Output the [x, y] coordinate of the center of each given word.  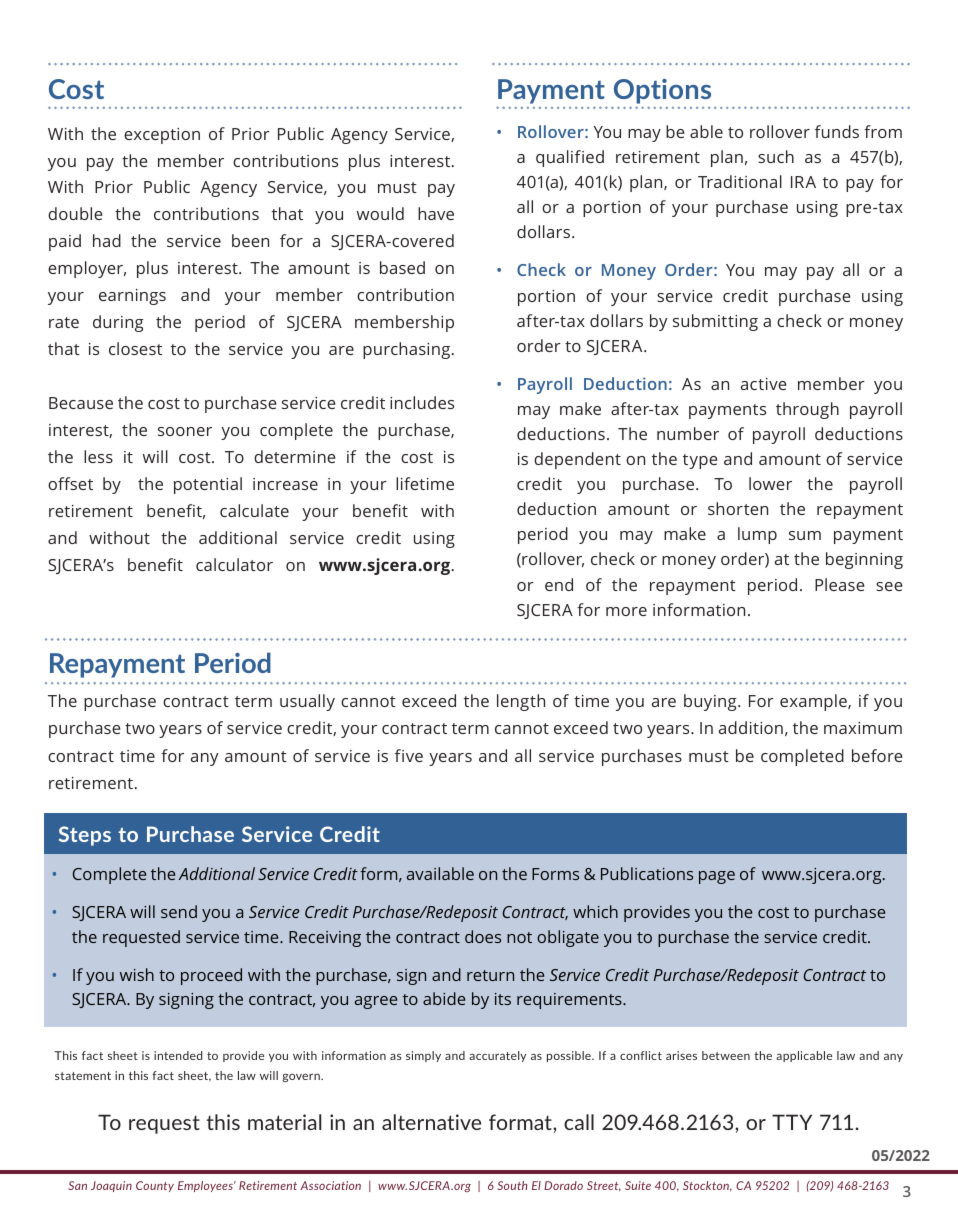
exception [162, 136]
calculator [234, 564]
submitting [715, 322]
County [155, 1186]
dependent [577, 460]
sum [805, 535]
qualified [570, 158]
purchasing [408, 350]
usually [307, 702]
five [409, 755]
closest [135, 348]
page [717, 877]
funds [837, 131]
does [483, 936]
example [814, 702]
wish [137, 974]
